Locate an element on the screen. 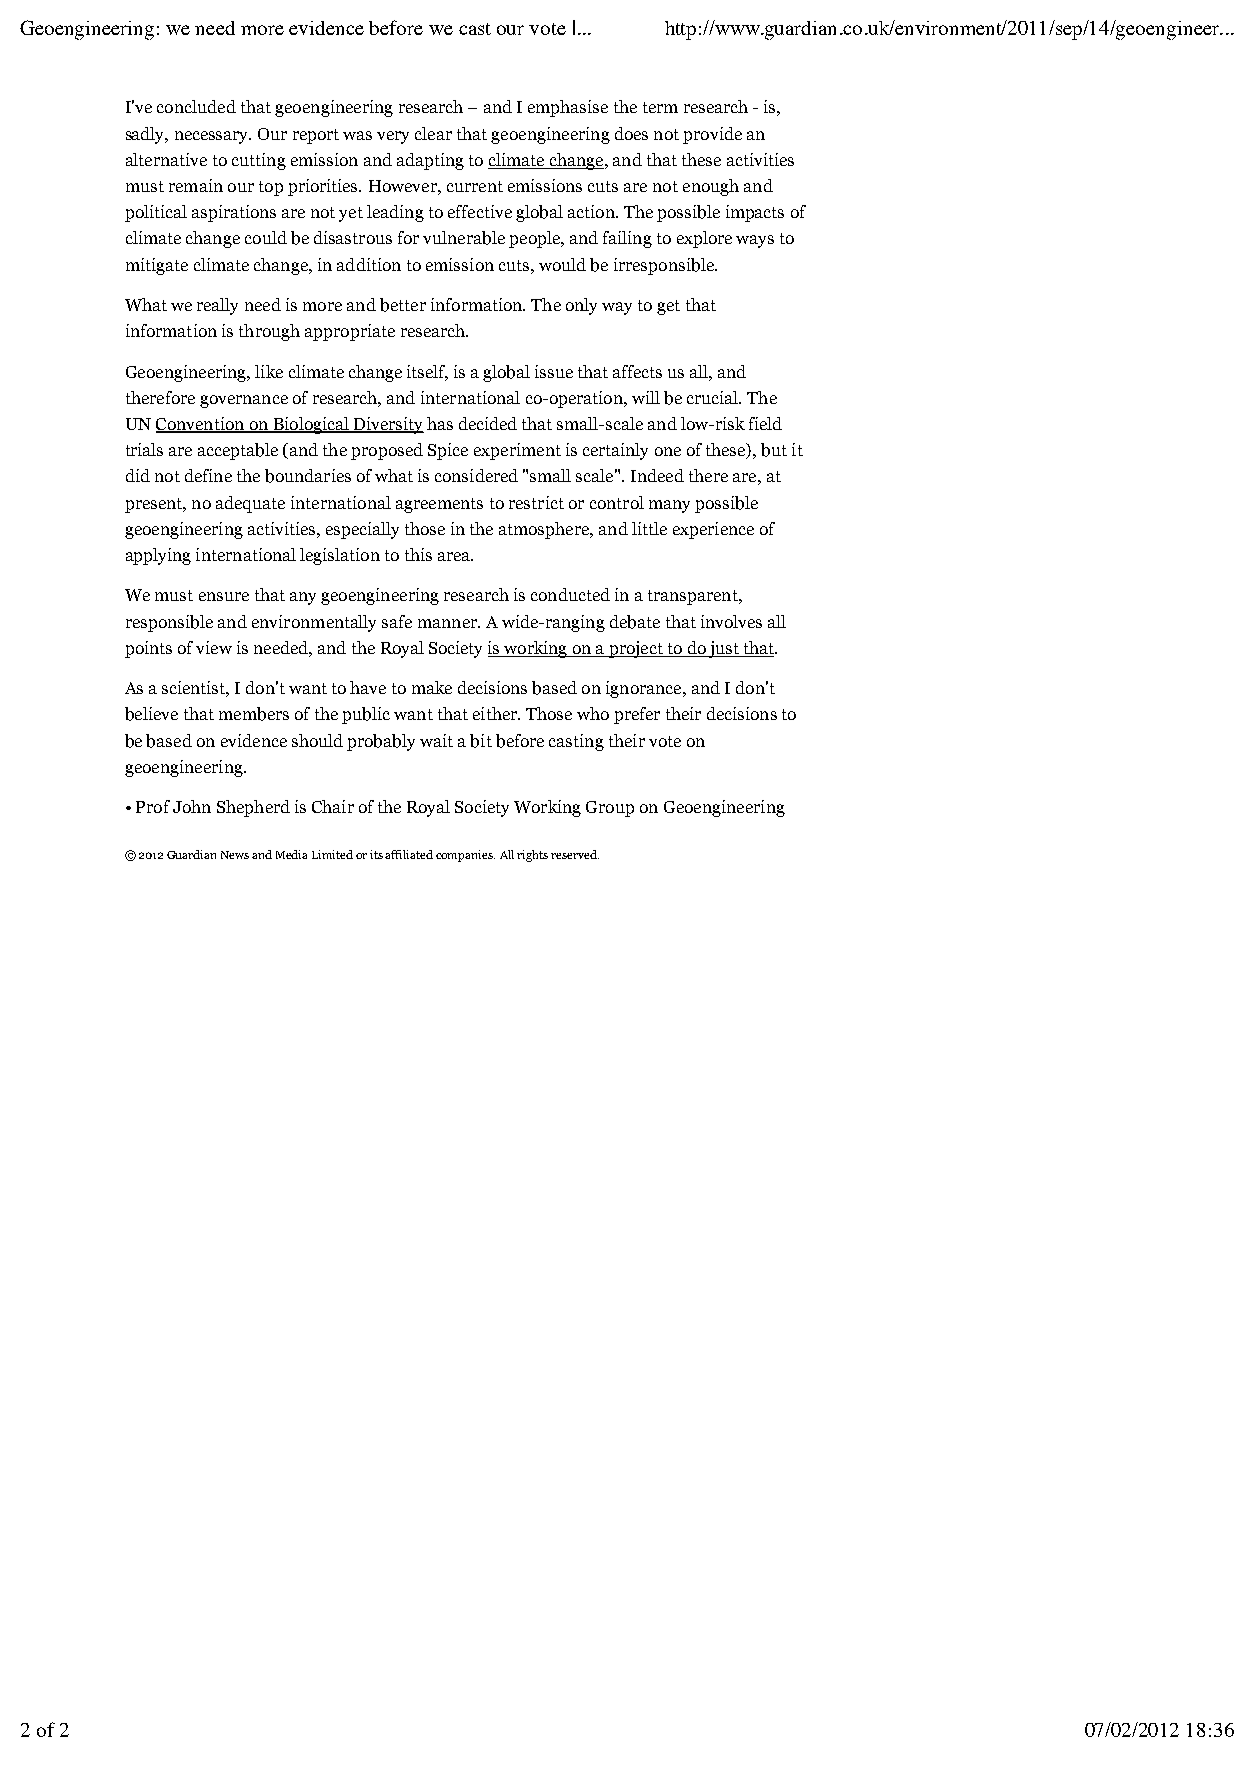 This screenshot has width=1255, height=1775. considered is located at coordinates (476, 475).
